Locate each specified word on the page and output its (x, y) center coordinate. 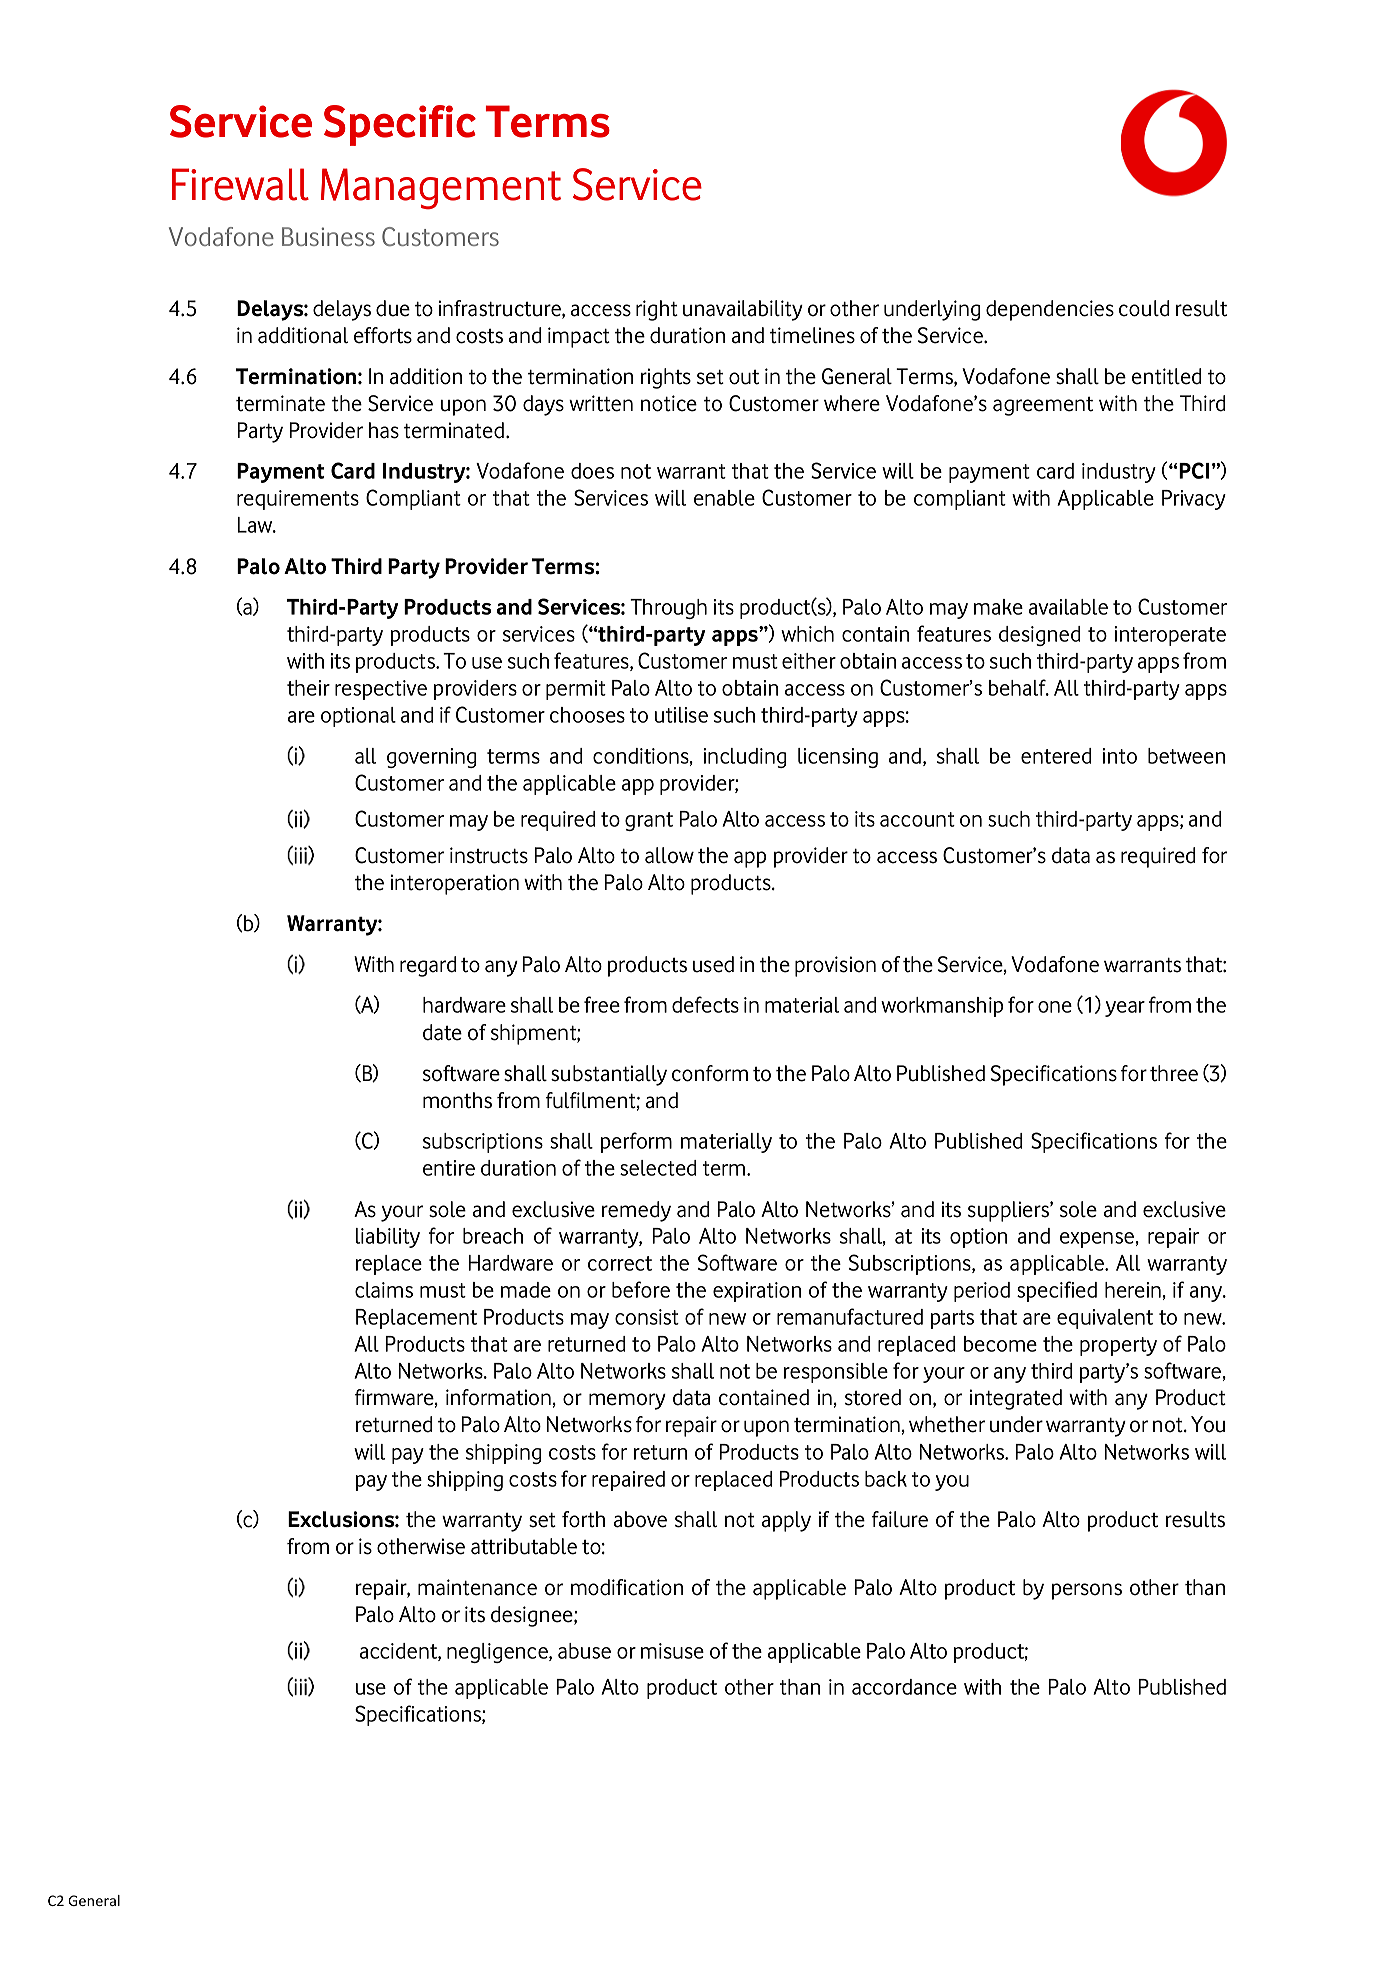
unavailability (743, 310)
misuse (672, 1651)
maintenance (477, 1587)
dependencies (1050, 310)
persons (1087, 1591)
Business (328, 236)
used (713, 964)
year (1125, 1009)
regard (428, 966)
